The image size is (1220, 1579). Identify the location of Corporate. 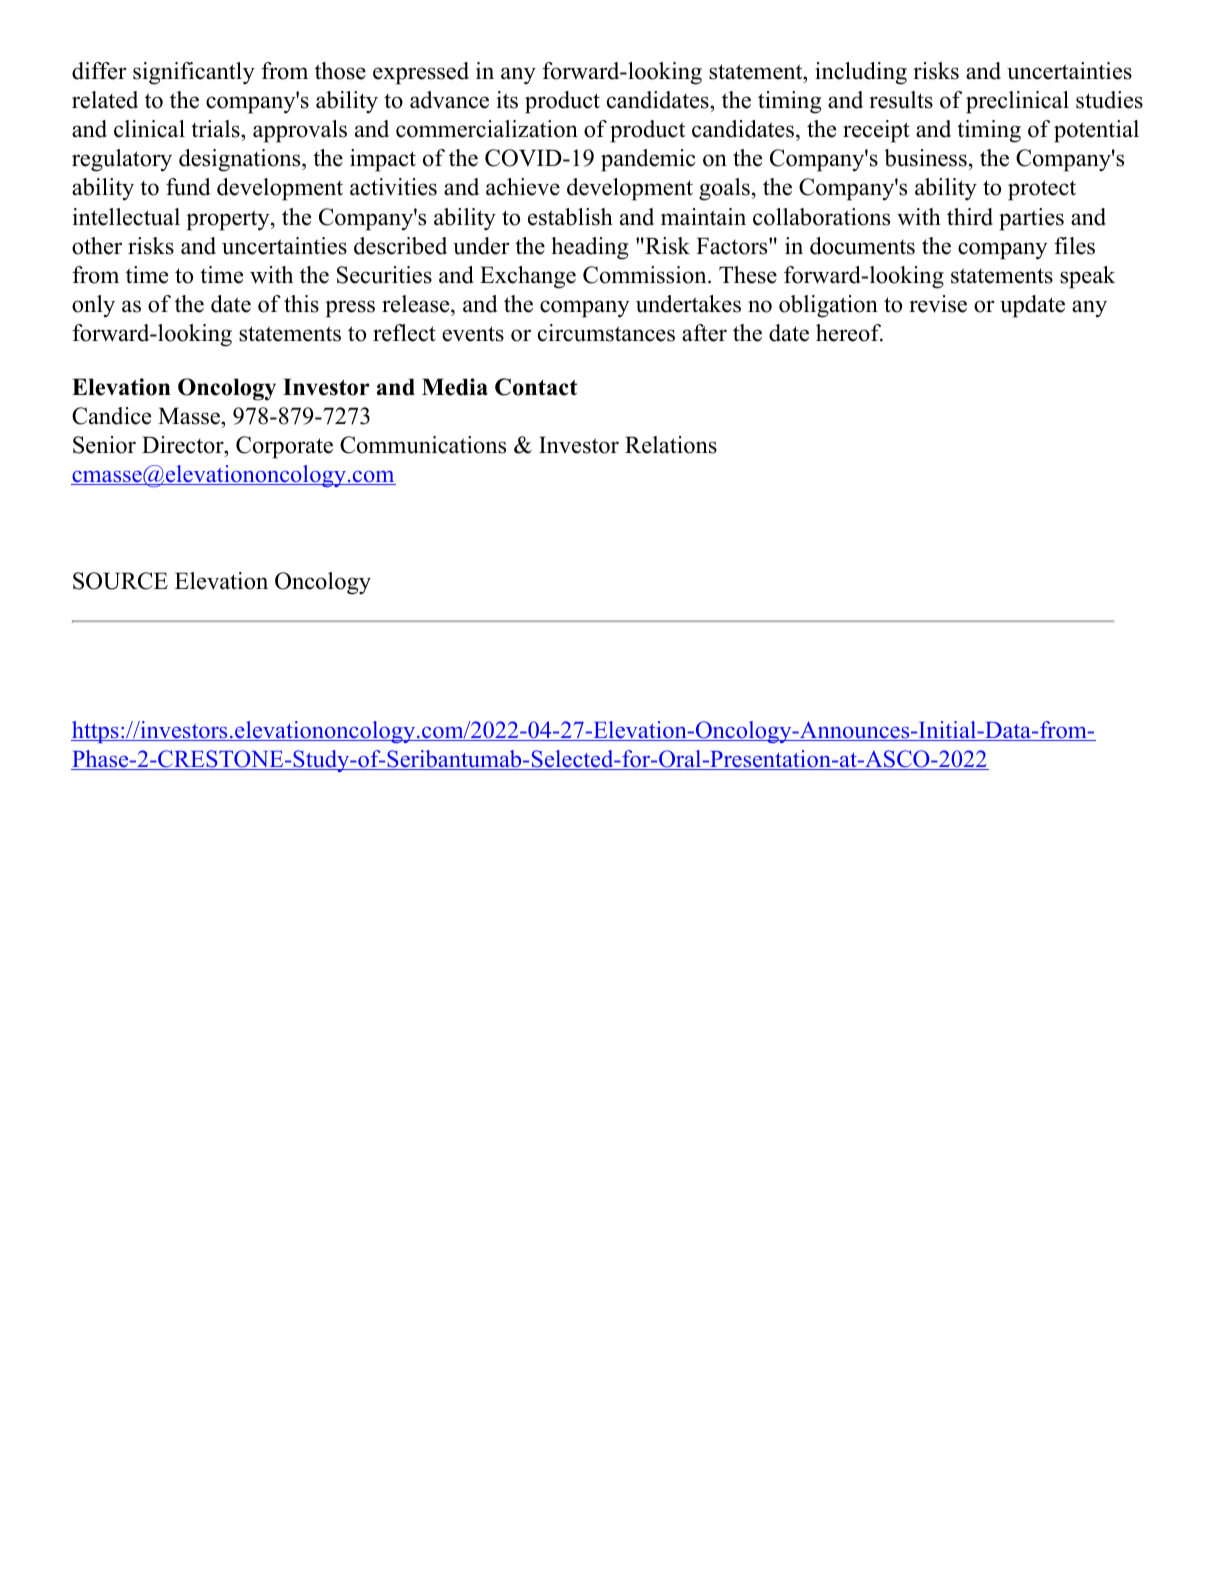
(284, 447).
